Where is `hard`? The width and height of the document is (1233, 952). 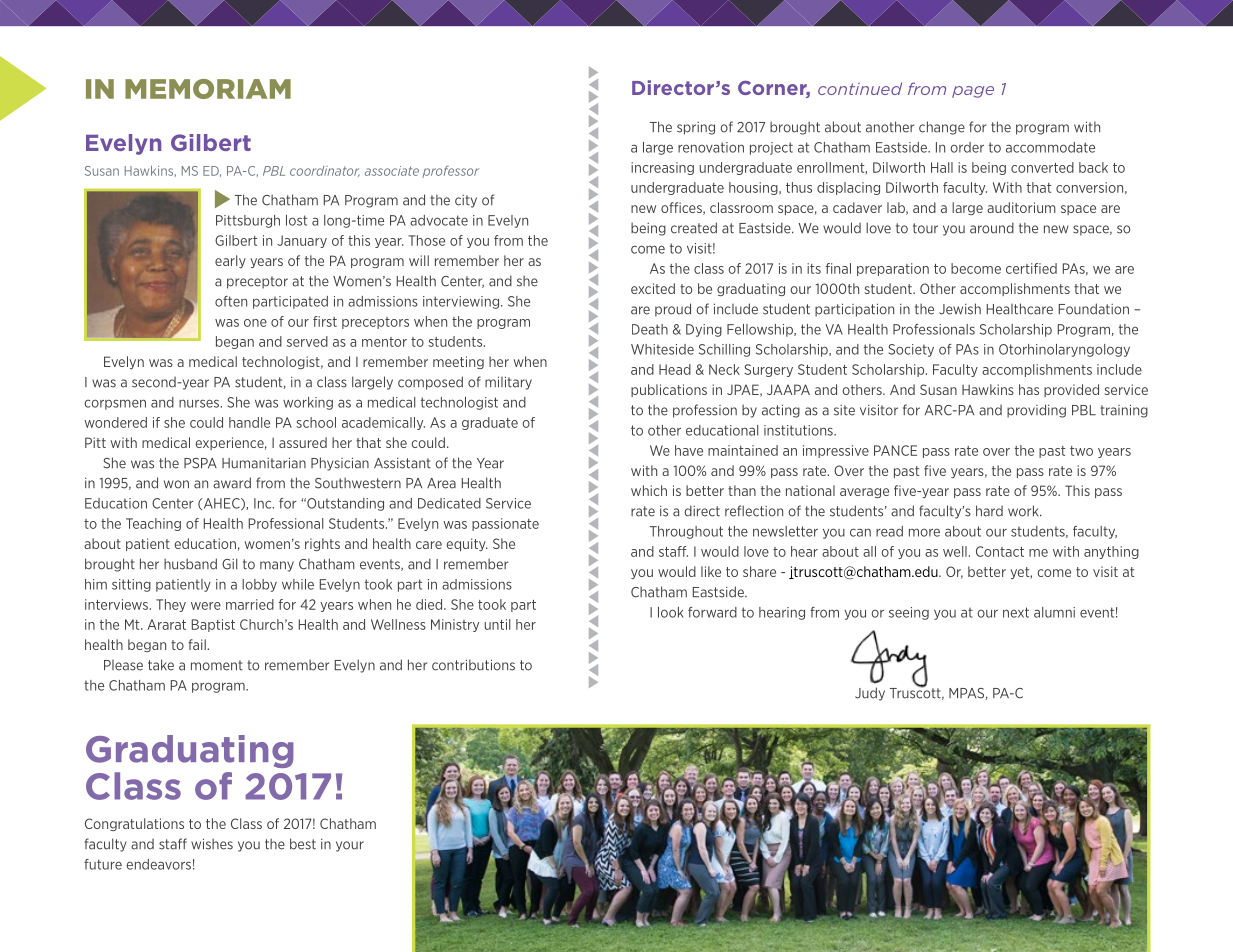
hard is located at coordinates (989, 511).
